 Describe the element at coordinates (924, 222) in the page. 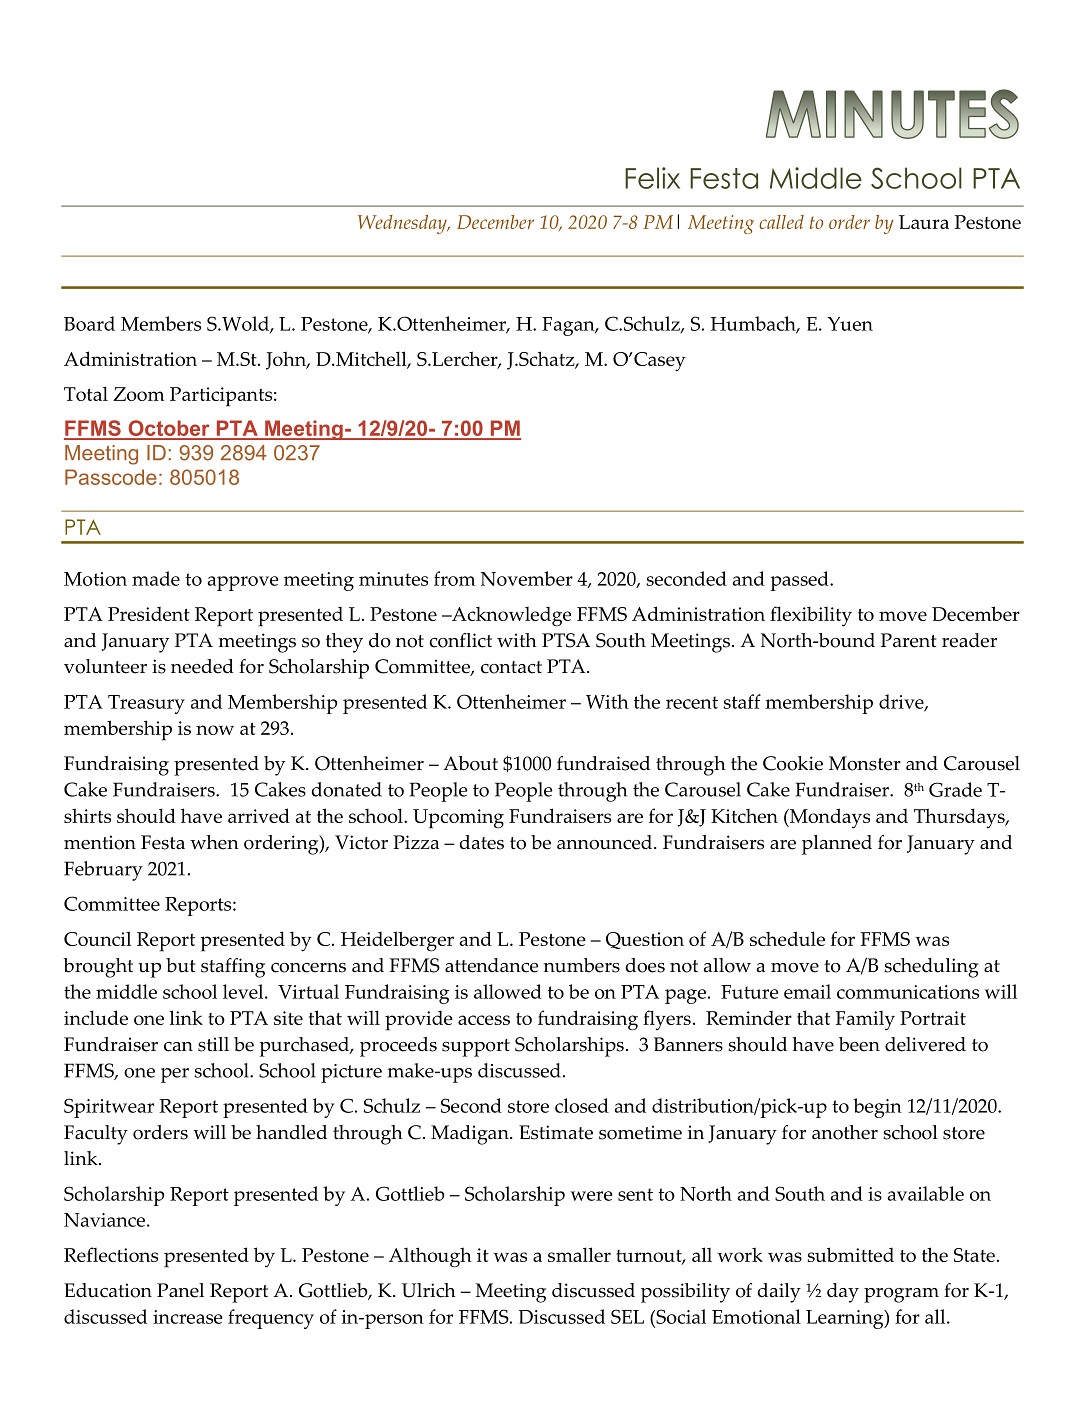

I see `Laura` at that location.
